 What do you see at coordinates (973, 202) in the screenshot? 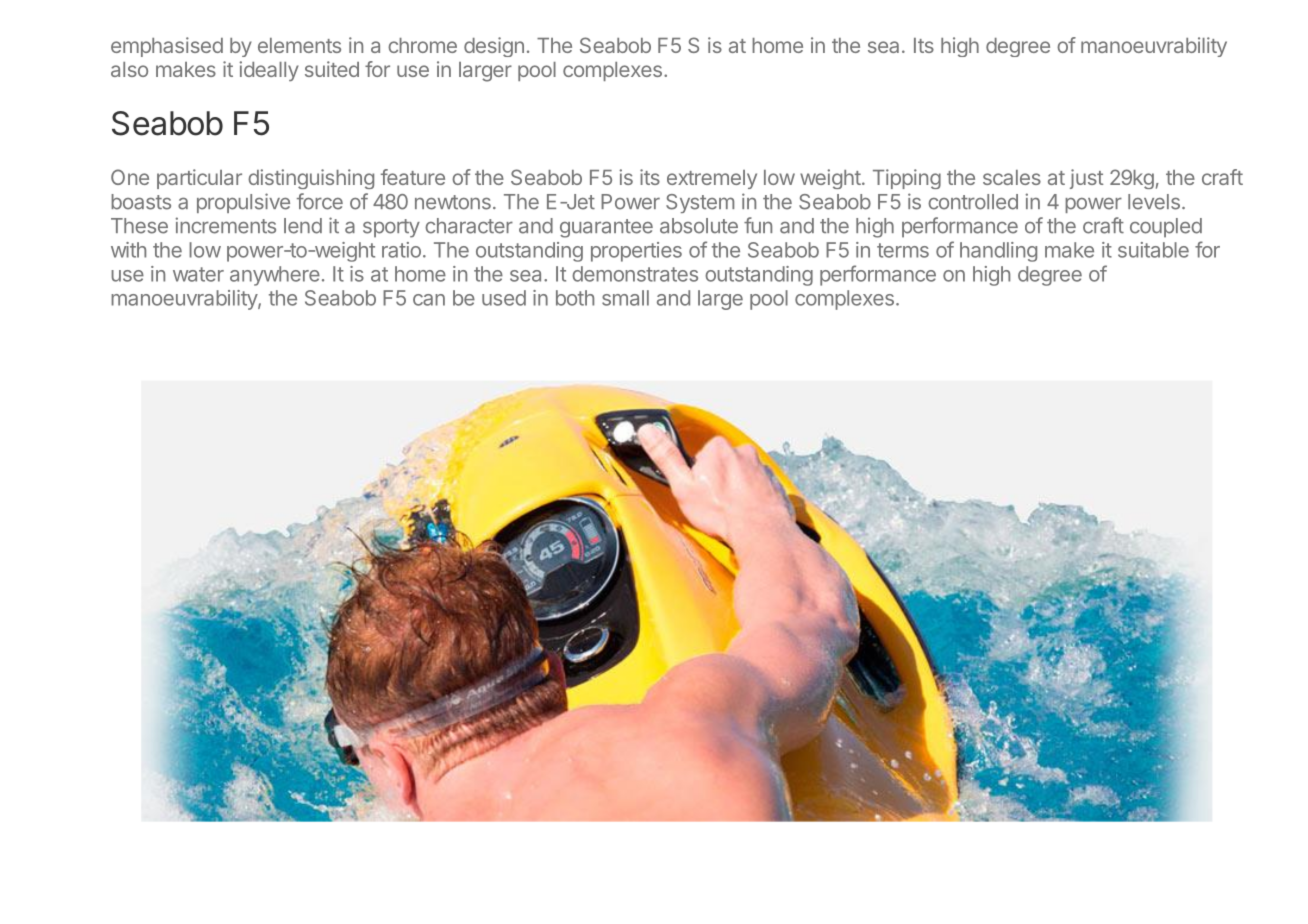
I see `controlled` at bounding box center [973, 202].
